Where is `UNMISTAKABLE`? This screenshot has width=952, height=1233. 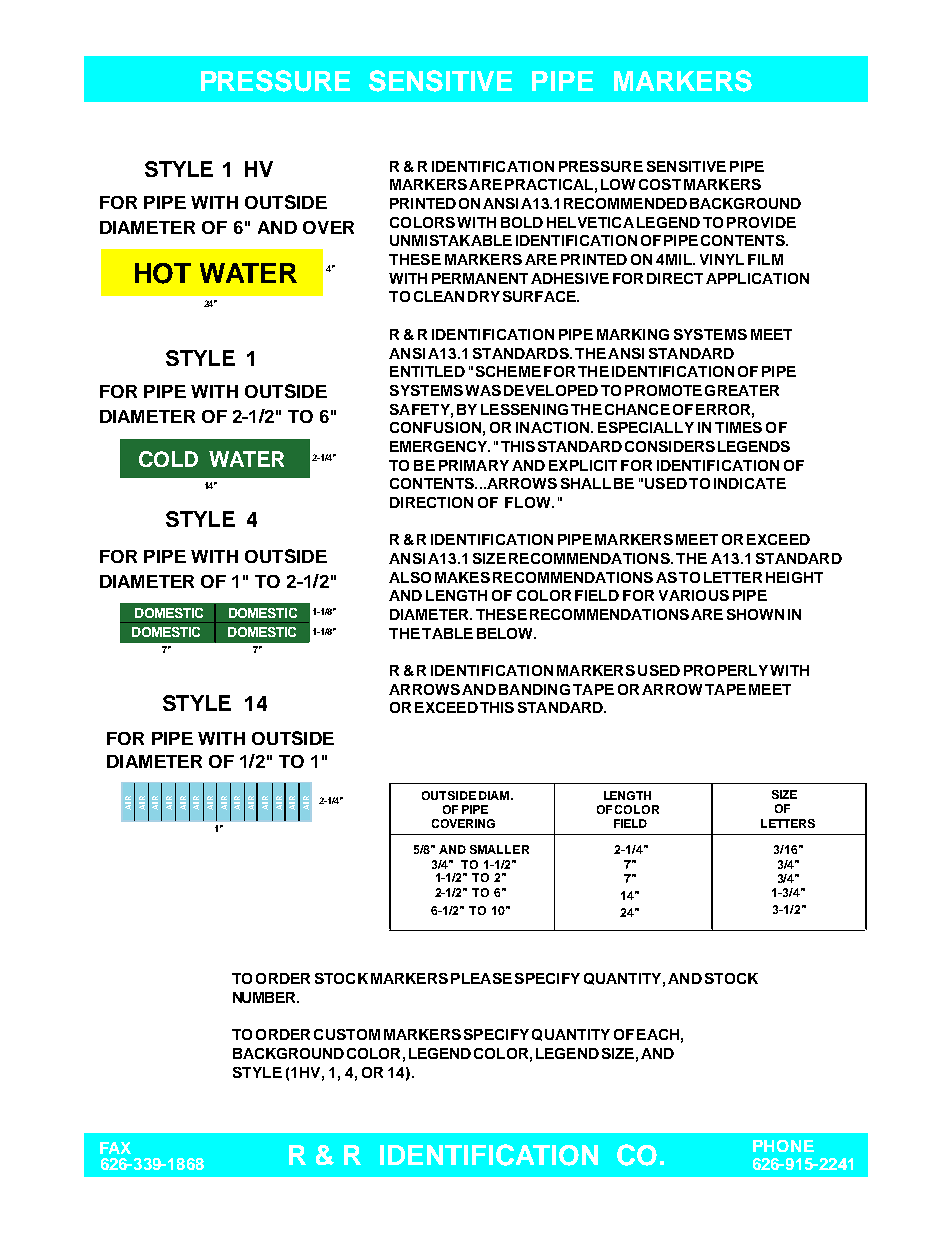
UNMISTAKABLE is located at coordinates (451, 240).
